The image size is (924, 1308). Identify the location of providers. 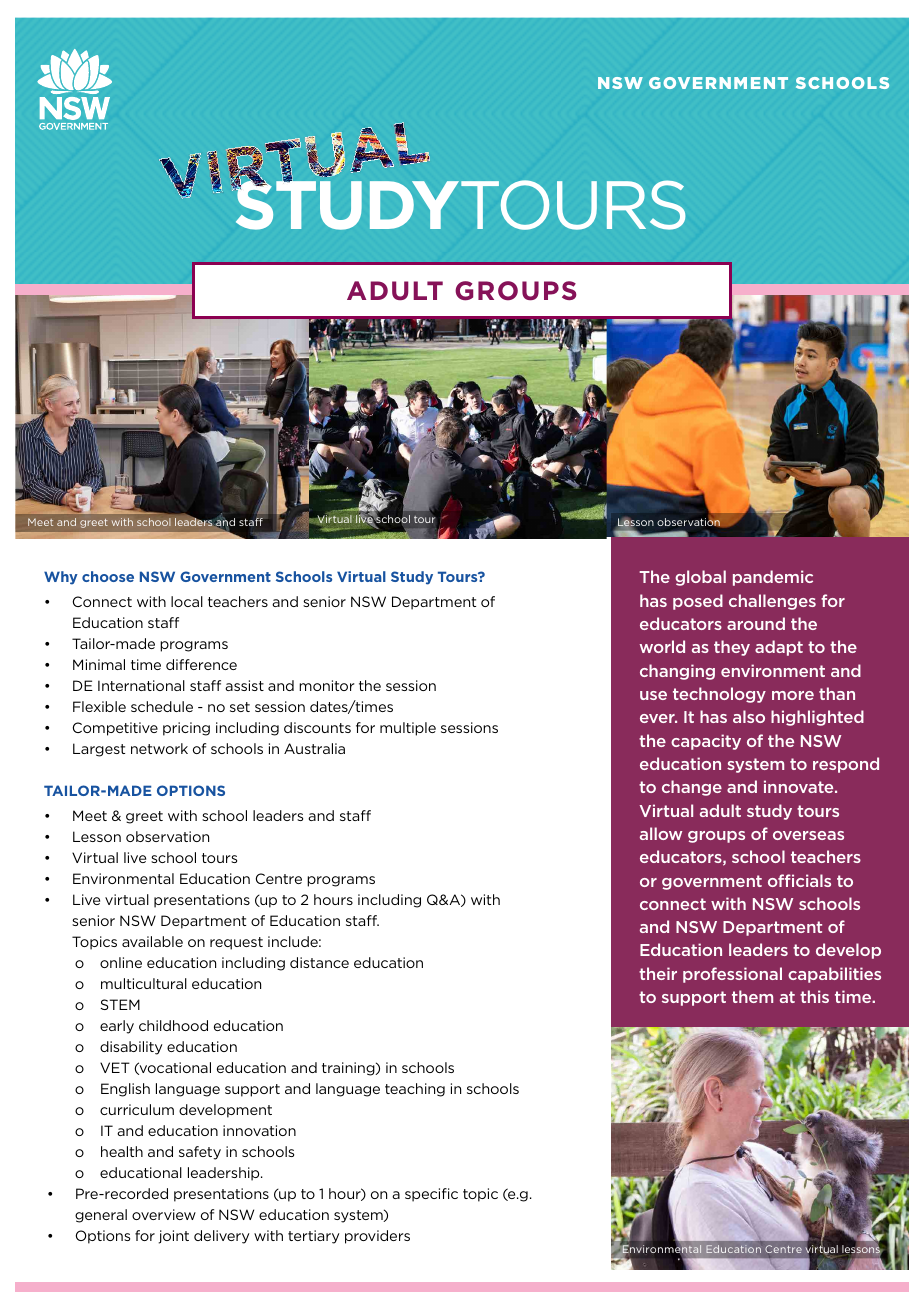
(377, 1237).
